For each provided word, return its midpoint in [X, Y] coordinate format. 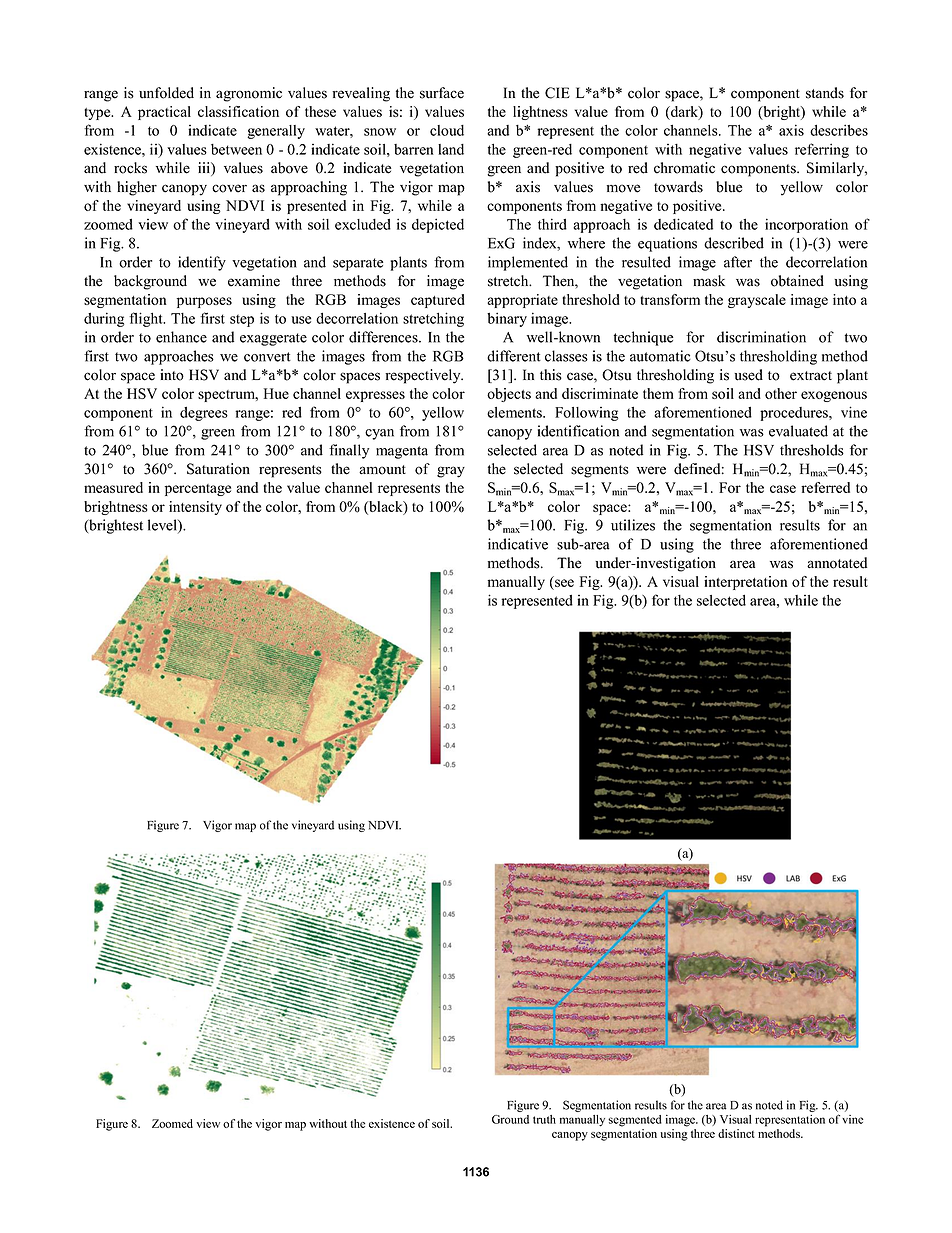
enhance [181, 337]
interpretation [746, 583]
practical [164, 113]
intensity [195, 508]
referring [822, 150]
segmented [635, 1121]
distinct [736, 1133]
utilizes [633, 525]
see [563, 584]
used [748, 375]
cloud [447, 130]
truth [544, 1119]
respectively [424, 376]
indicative [518, 544]
